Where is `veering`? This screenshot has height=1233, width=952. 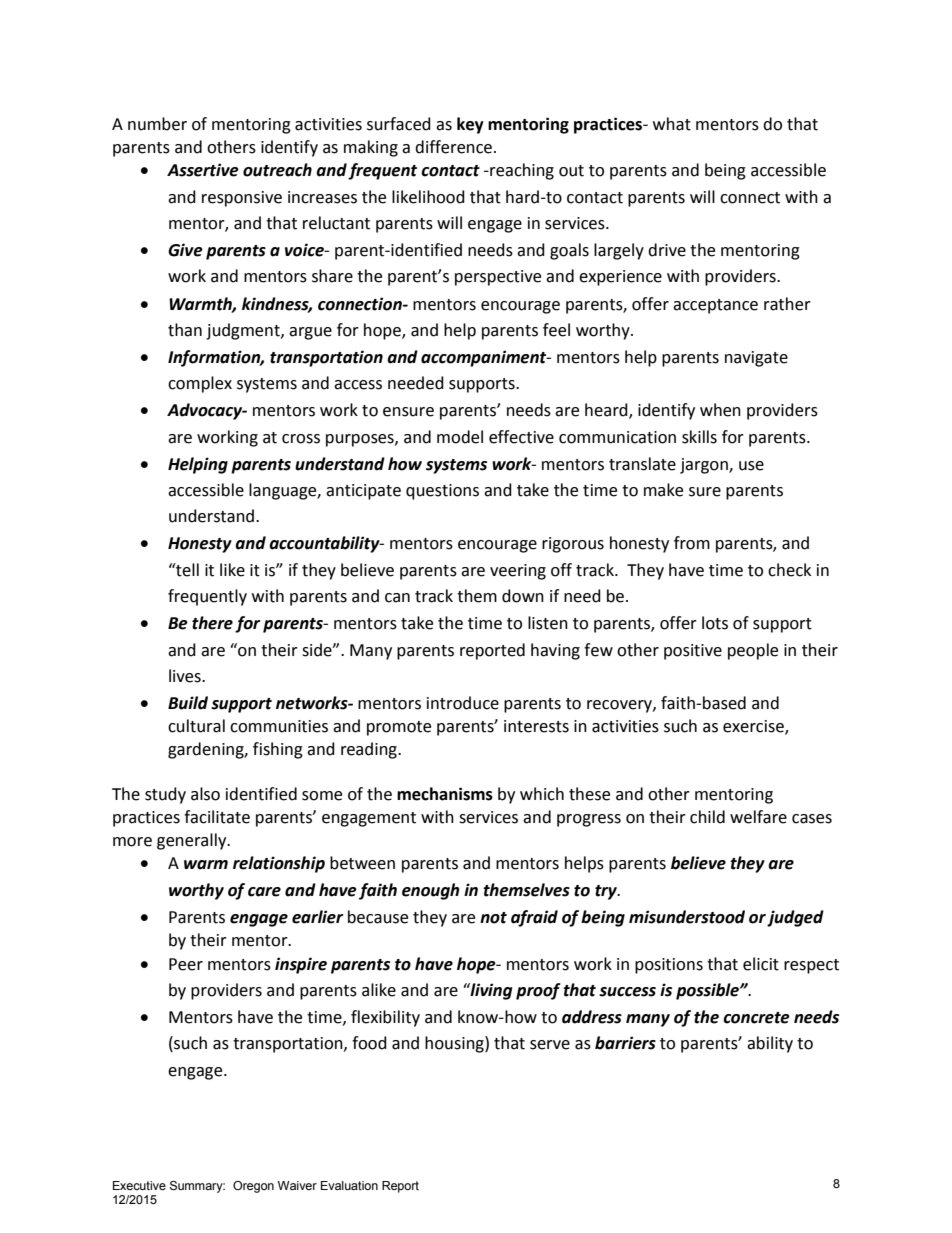 veering is located at coordinates (518, 572).
